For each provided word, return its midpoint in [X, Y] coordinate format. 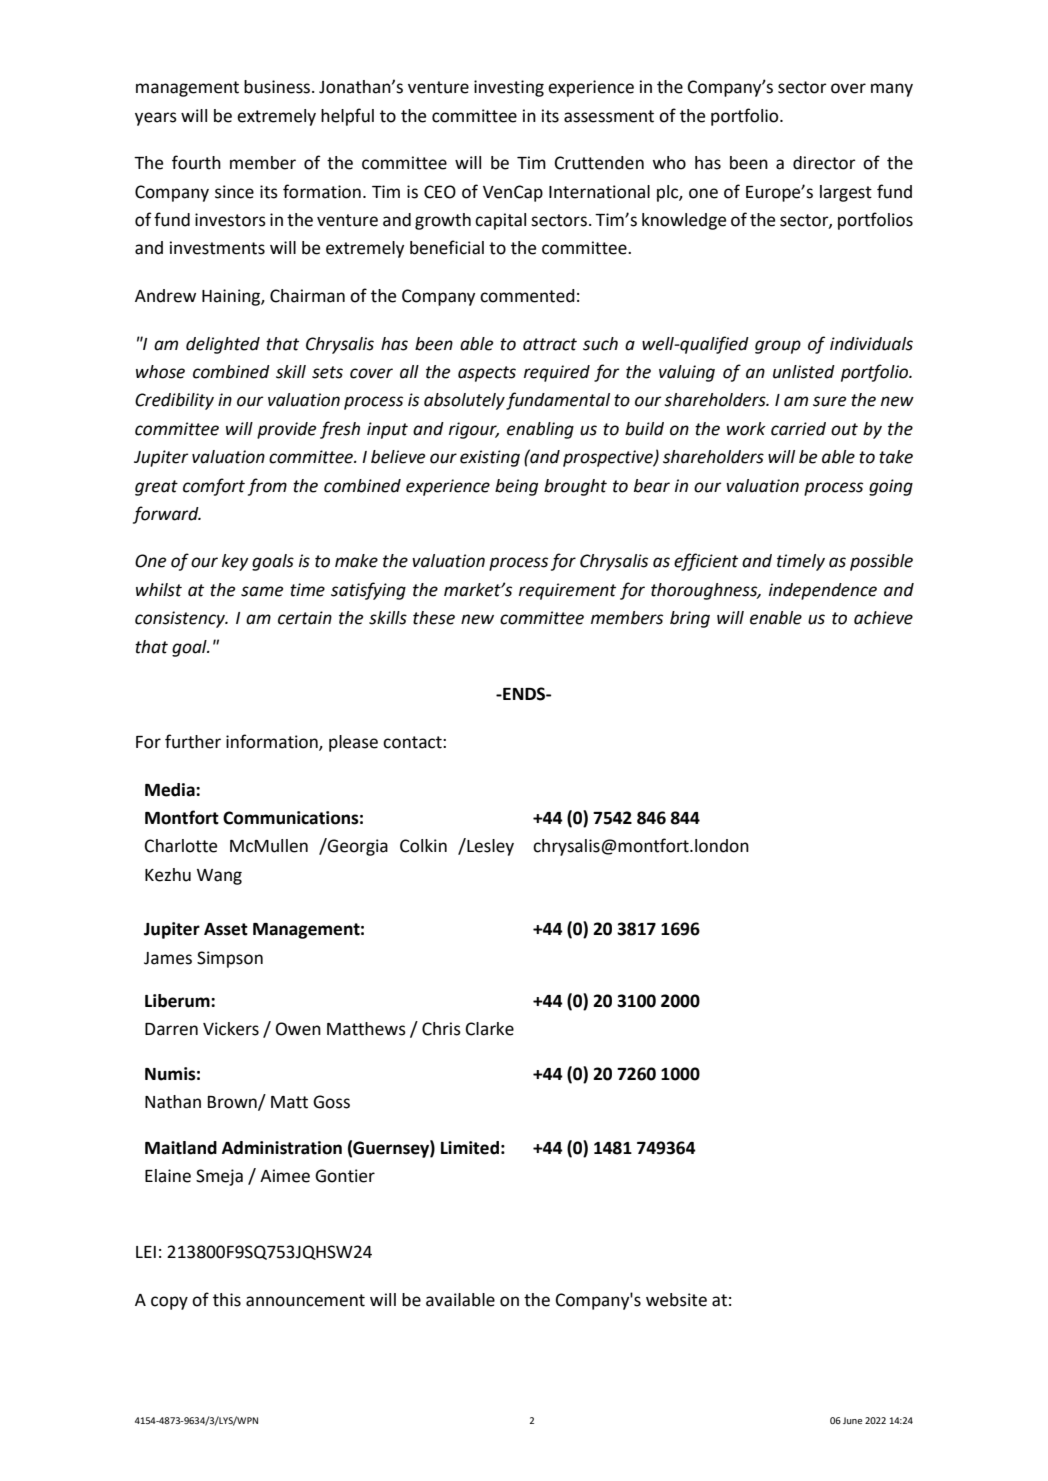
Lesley [489, 847]
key [235, 562]
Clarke [490, 1029]
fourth [196, 162]
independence [823, 591]
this [227, 1300]
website [676, 1300]
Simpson [230, 959]
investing [509, 88]
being [516, 487]
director [824, 163]
